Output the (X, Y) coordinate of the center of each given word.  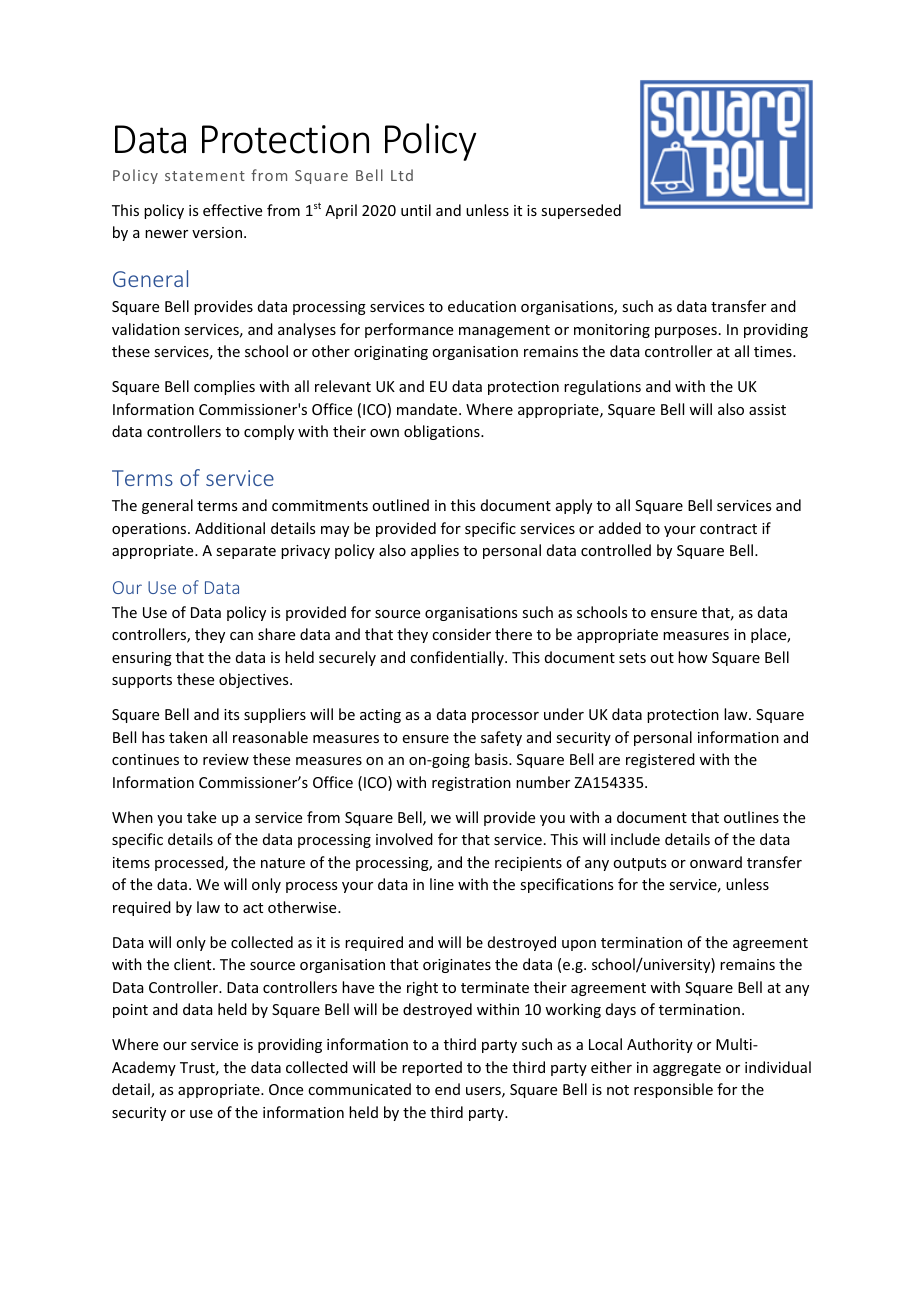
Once (286, 1089)
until (416, 210)
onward (716, 862)
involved (404, 839)
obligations (443, 432)
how (693, 657)
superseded (581, 211)
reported (432, 1068)
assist (767, 409)
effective (232, 210)
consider (461, 634)
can (241, 636)
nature (283, 863)
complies (224, 387)
